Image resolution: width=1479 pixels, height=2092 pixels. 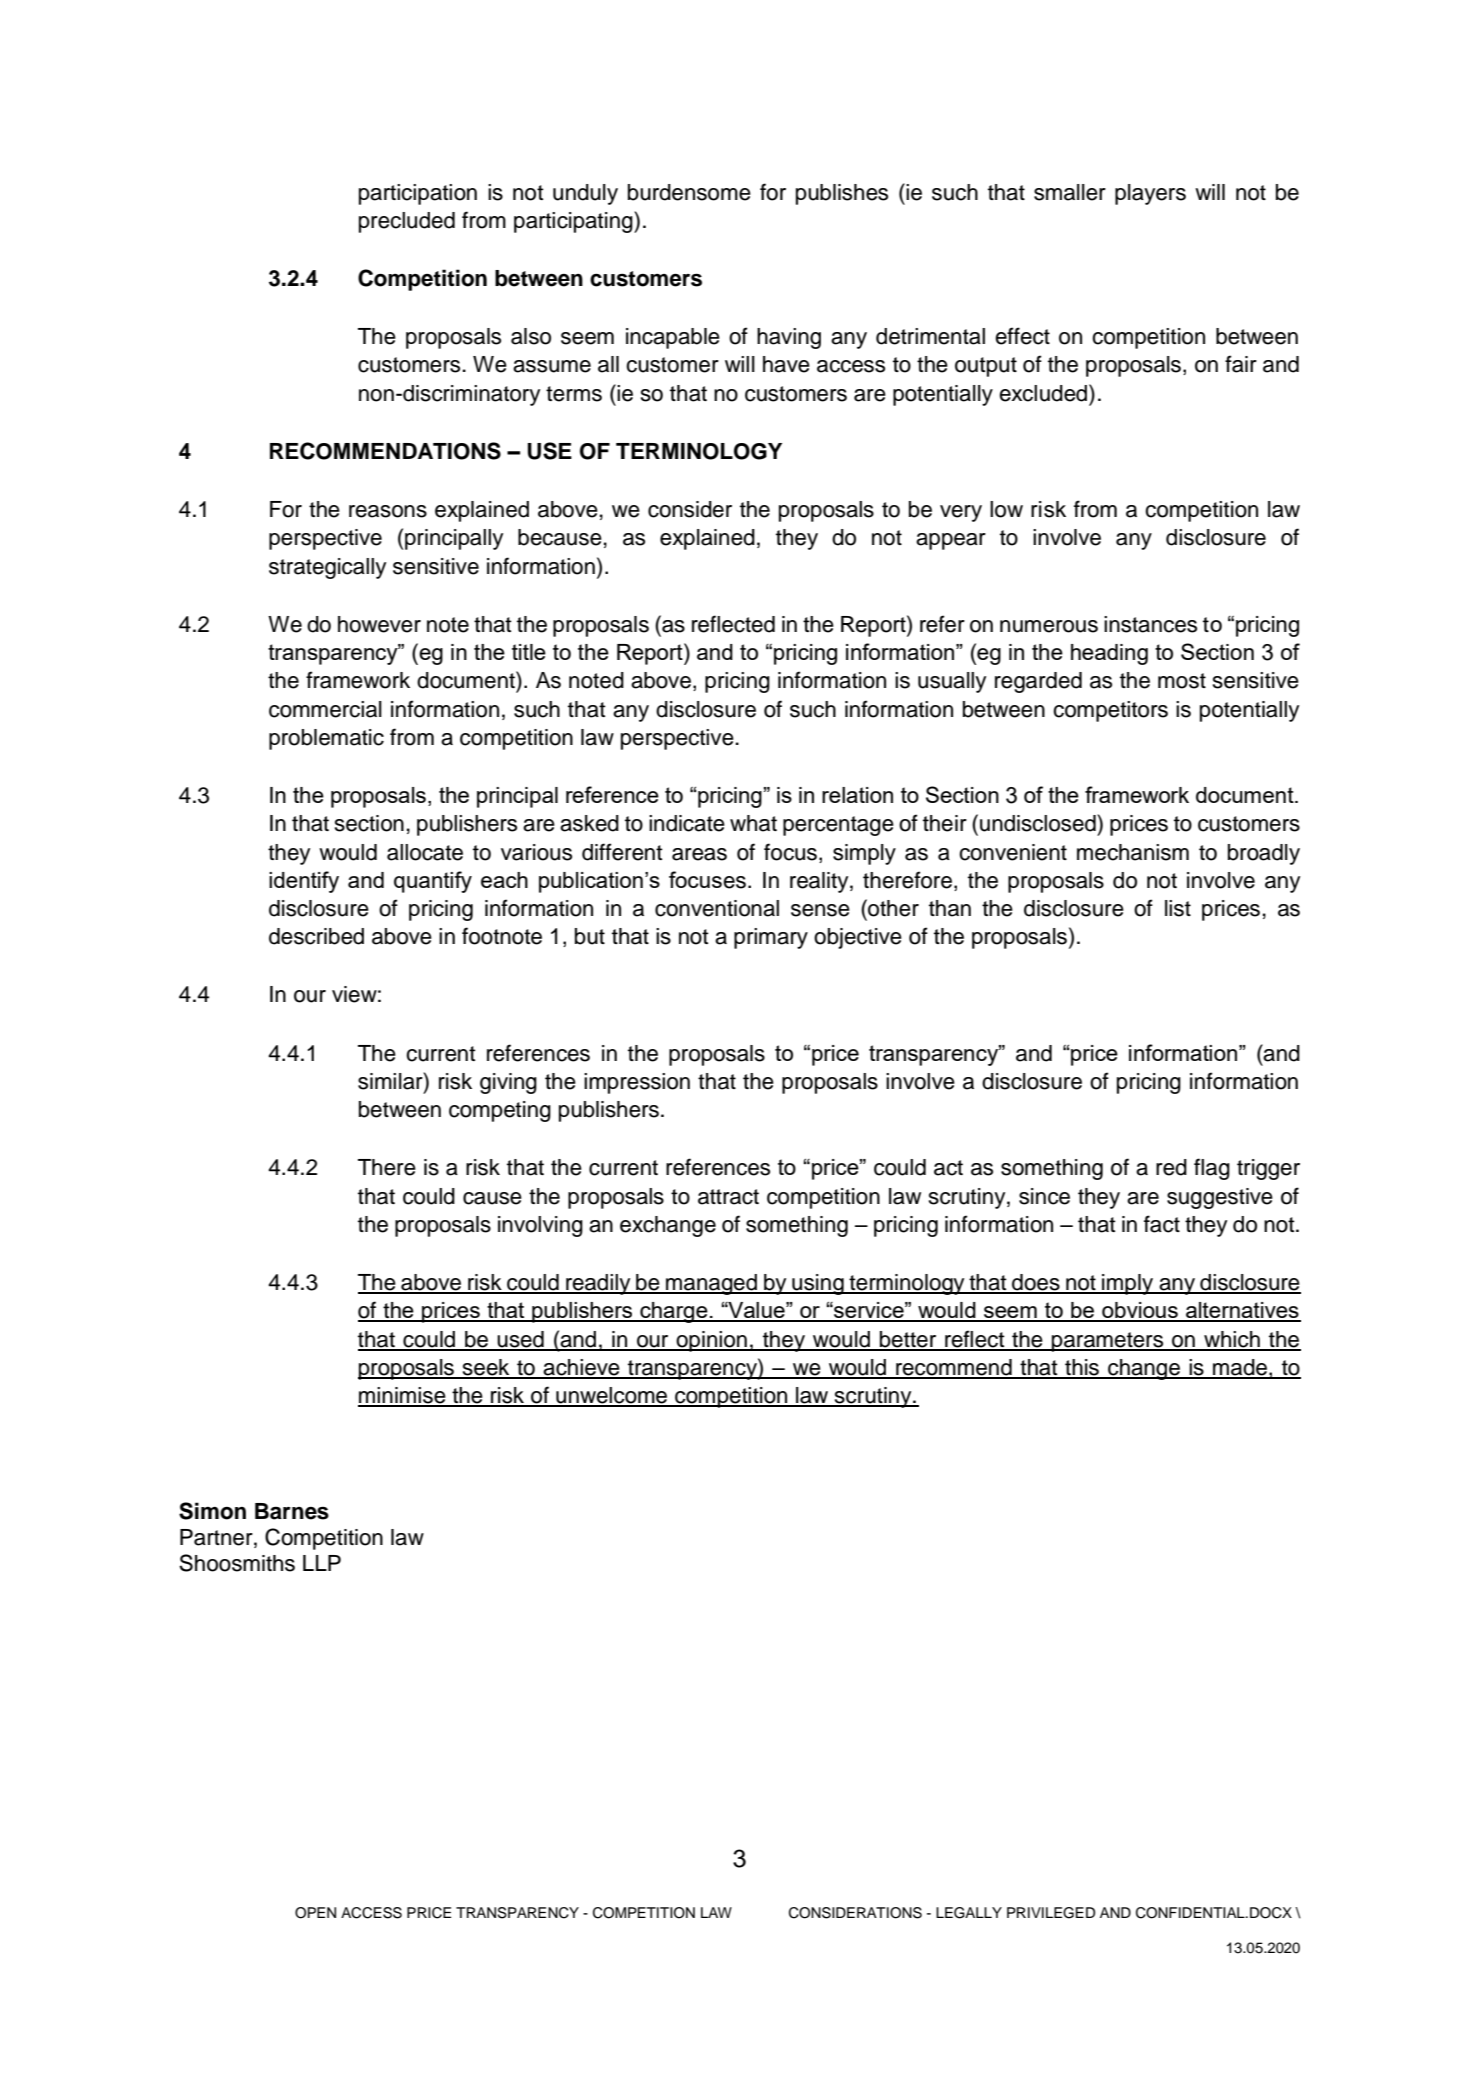 What do you see at coordinates (326, 739) in the screenshot?
I see `problematic` at bounding box center [326, 739].
